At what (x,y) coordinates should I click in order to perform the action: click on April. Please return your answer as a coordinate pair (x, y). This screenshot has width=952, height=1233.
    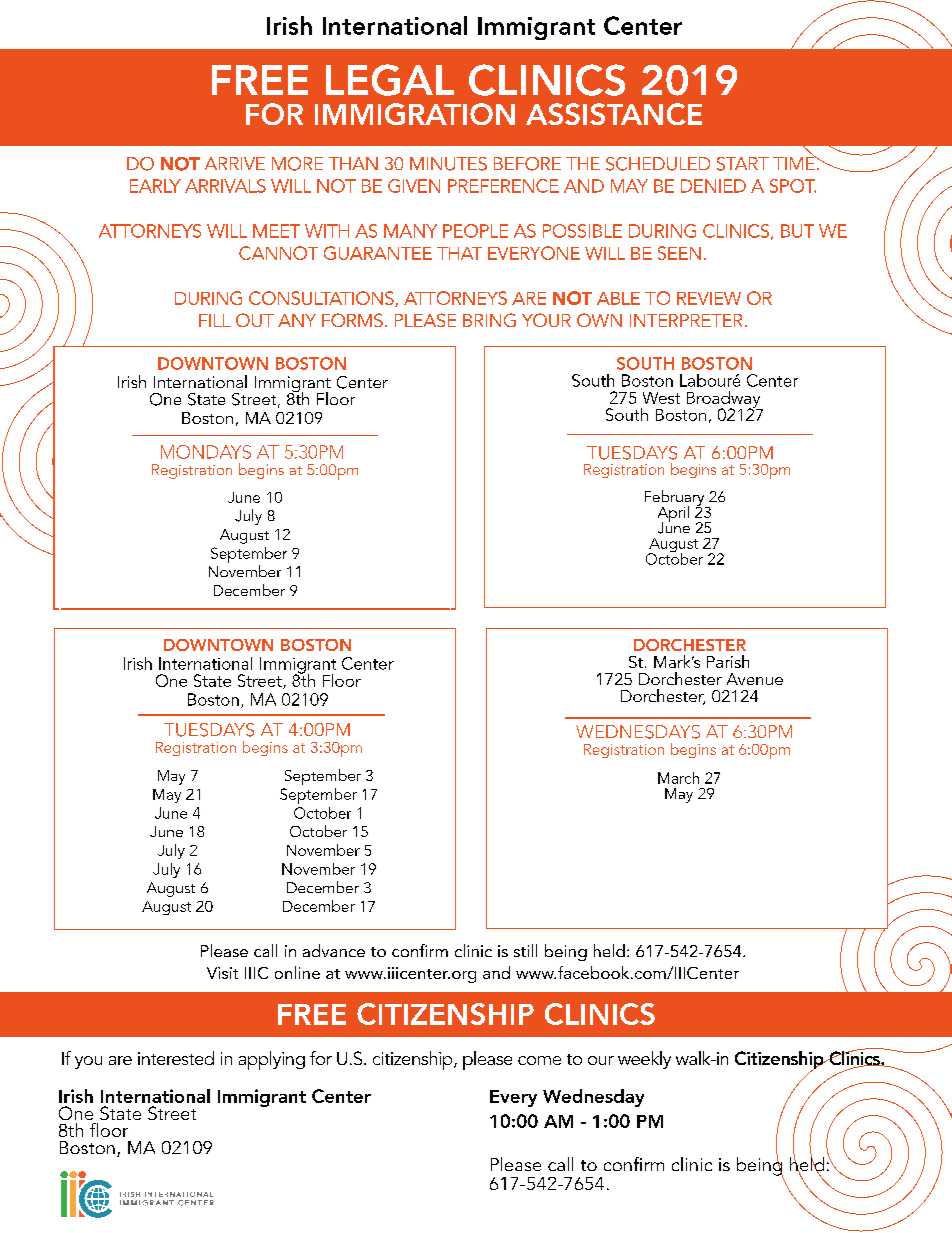
    Looking at the image, I should click on (673, 515).
